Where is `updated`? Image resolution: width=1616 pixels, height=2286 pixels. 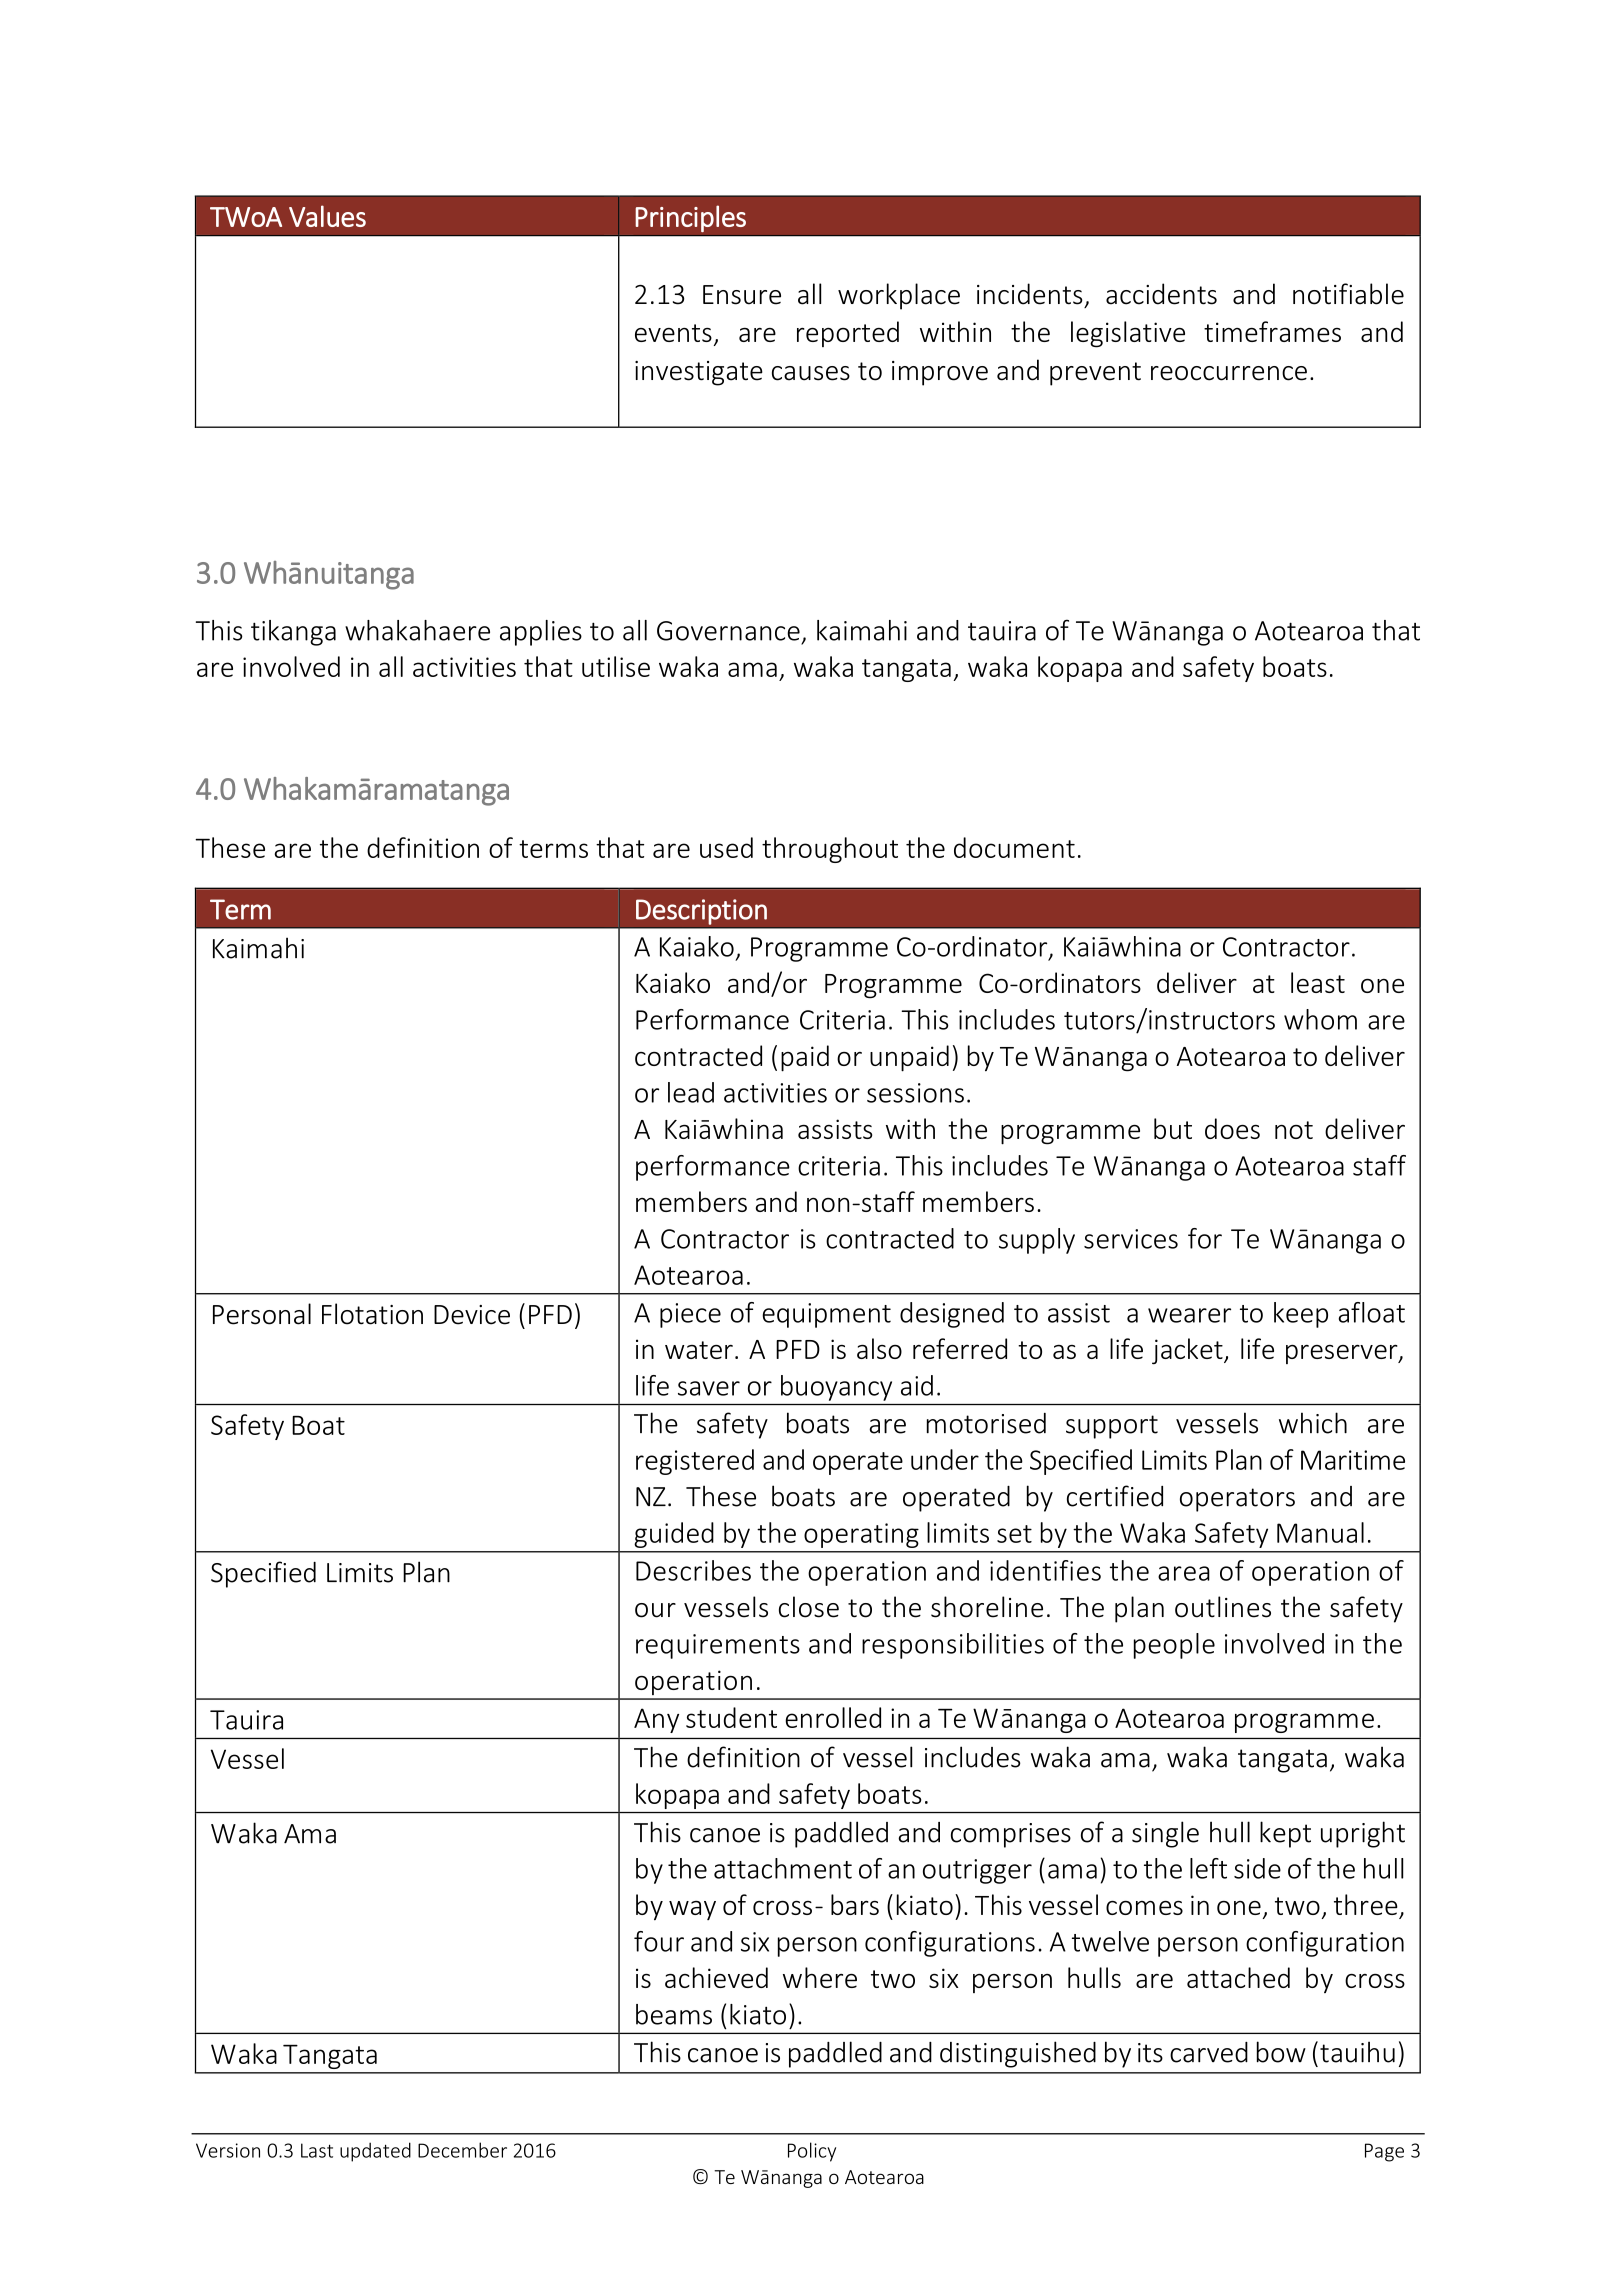
updated is located at coordinates (375, 2152).
